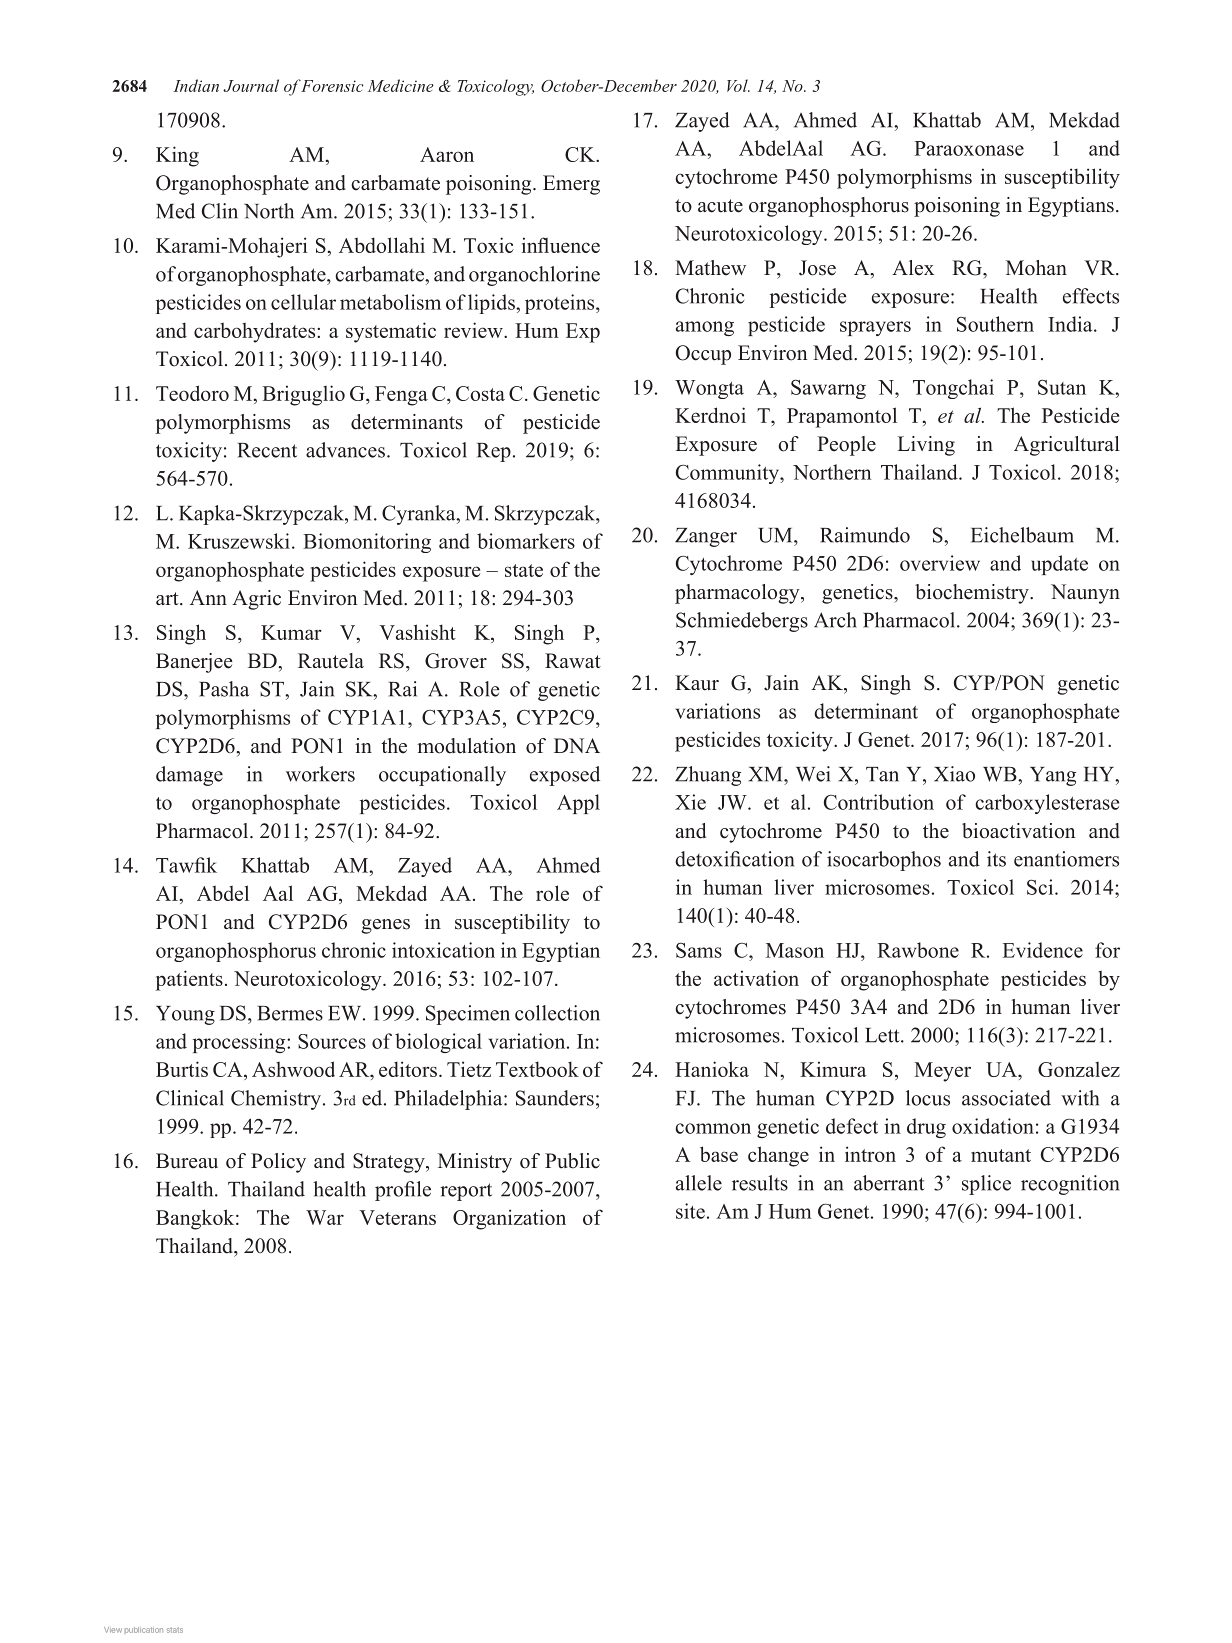  Describe the element at coordinates (240, 1043) in the screenshot. I see `processing` at that location.
